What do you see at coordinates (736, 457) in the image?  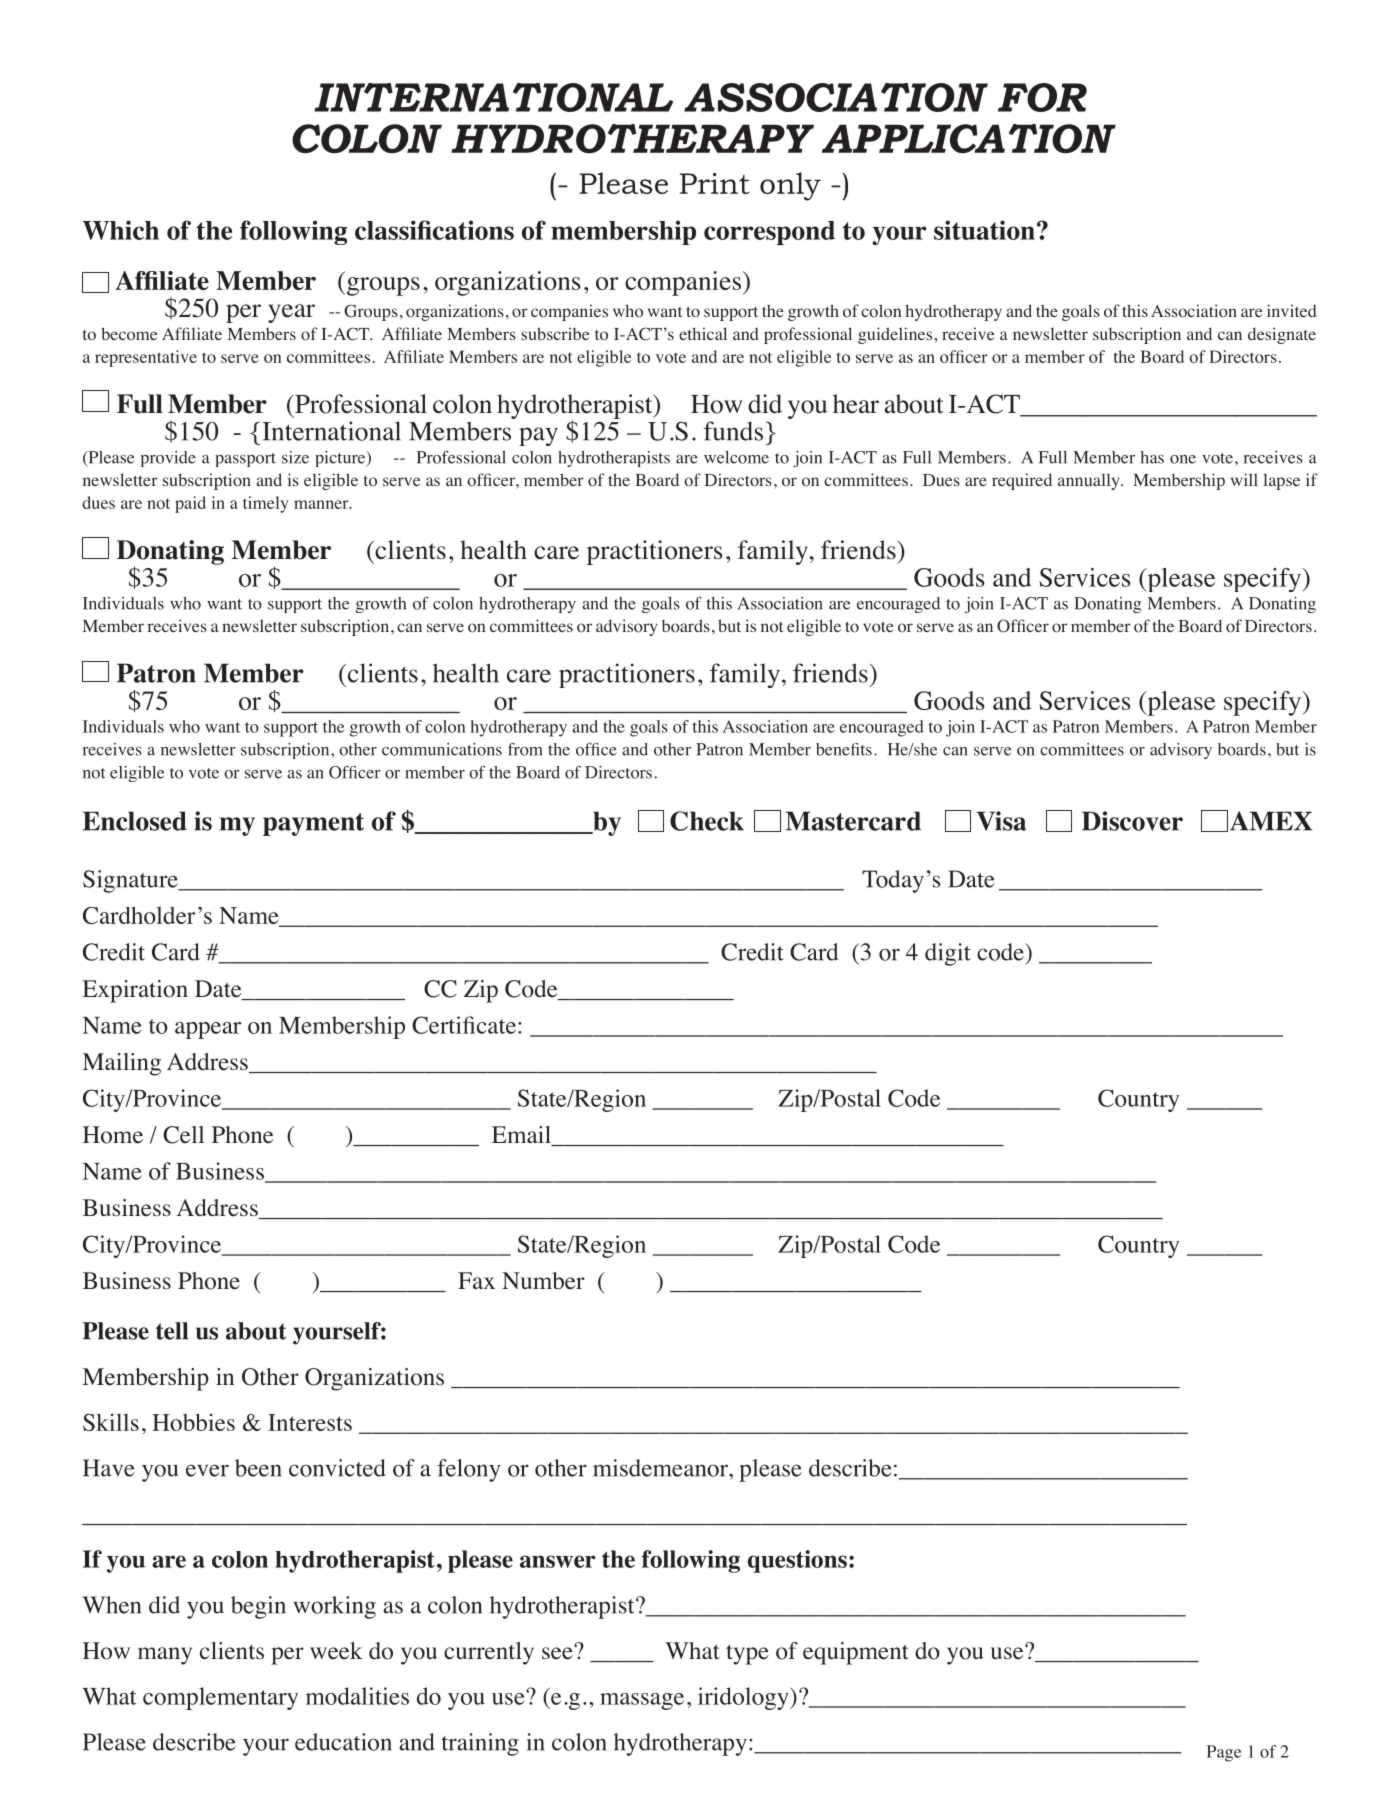 I see `welcome` at bounding box center [736, 457].
